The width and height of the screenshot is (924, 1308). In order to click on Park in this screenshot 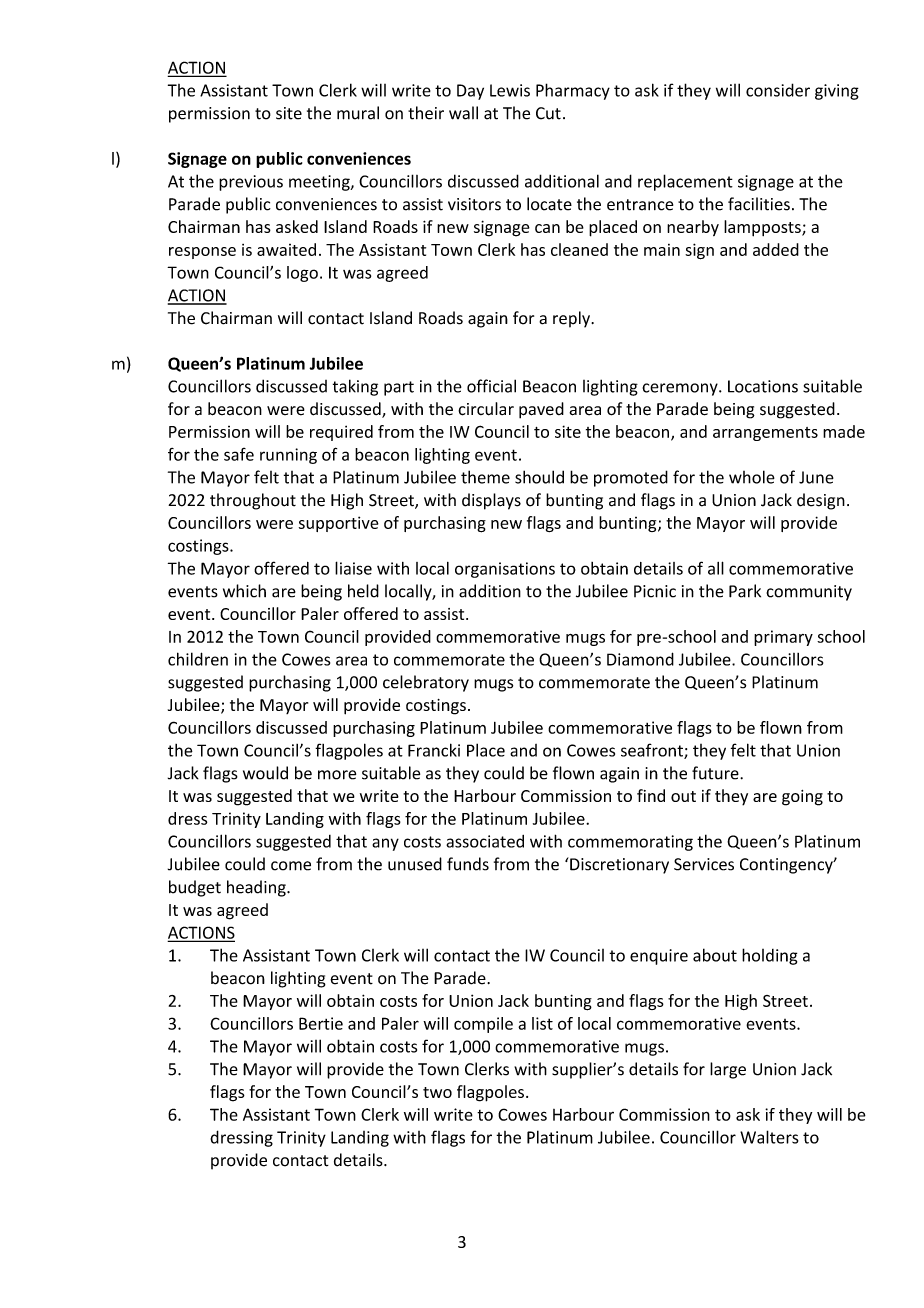, I will do `click(745, 591)`.
